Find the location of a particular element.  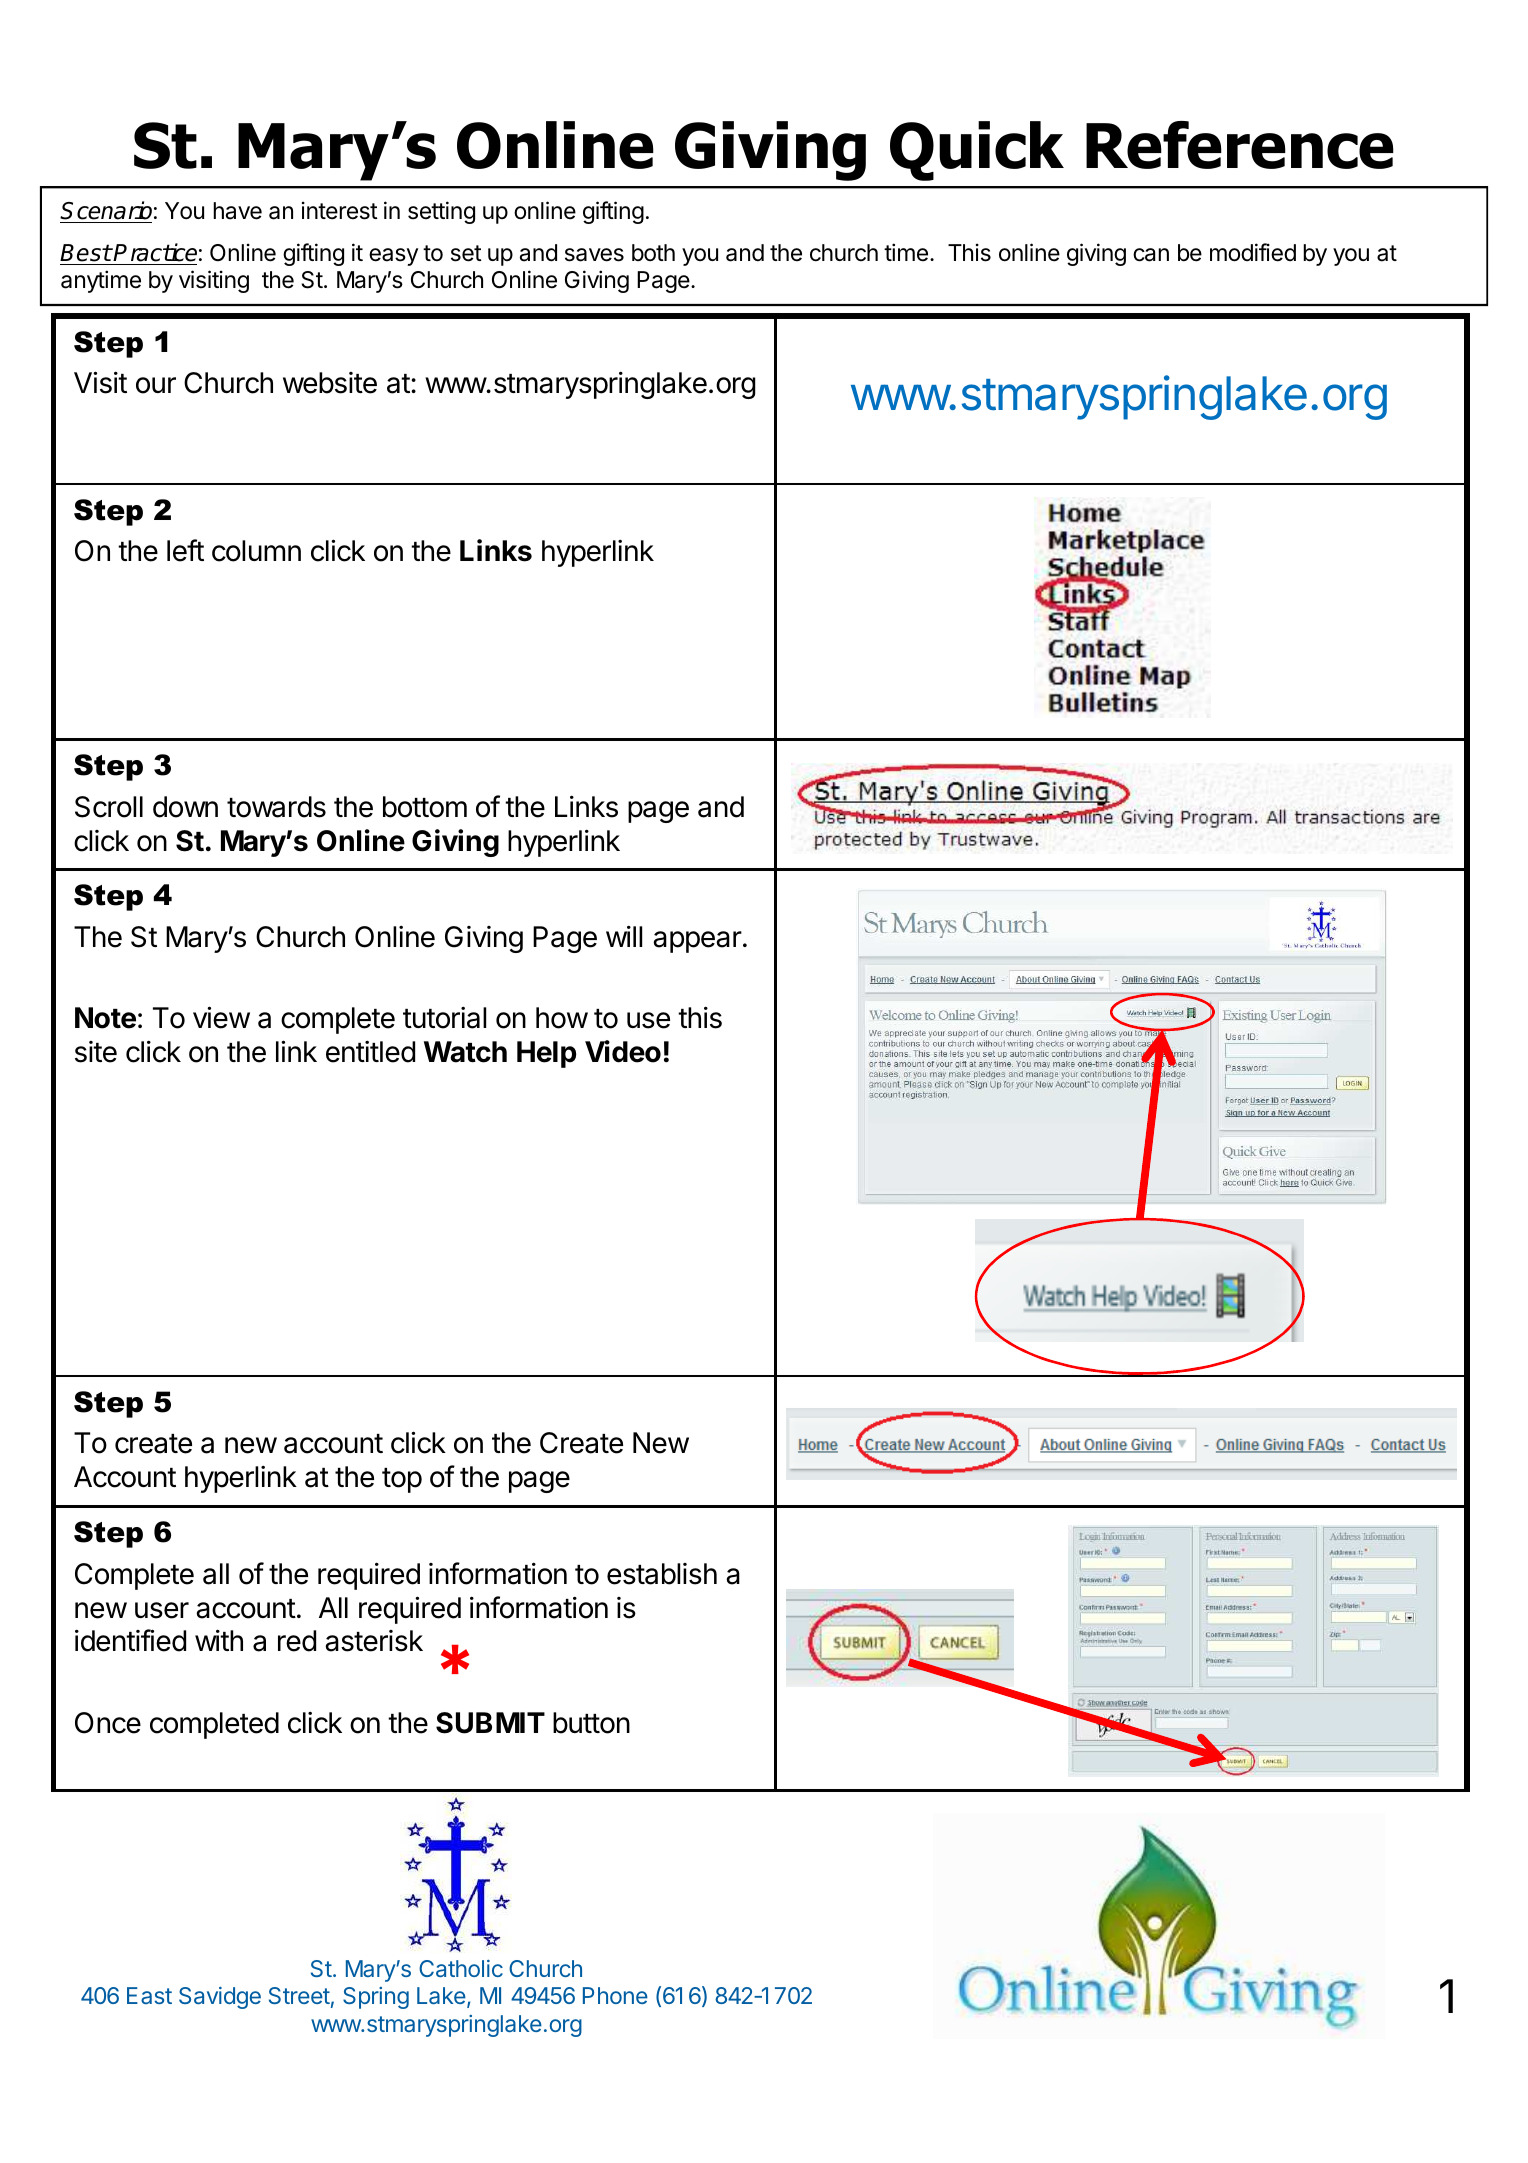

column is located at coordinates (256, 551).
